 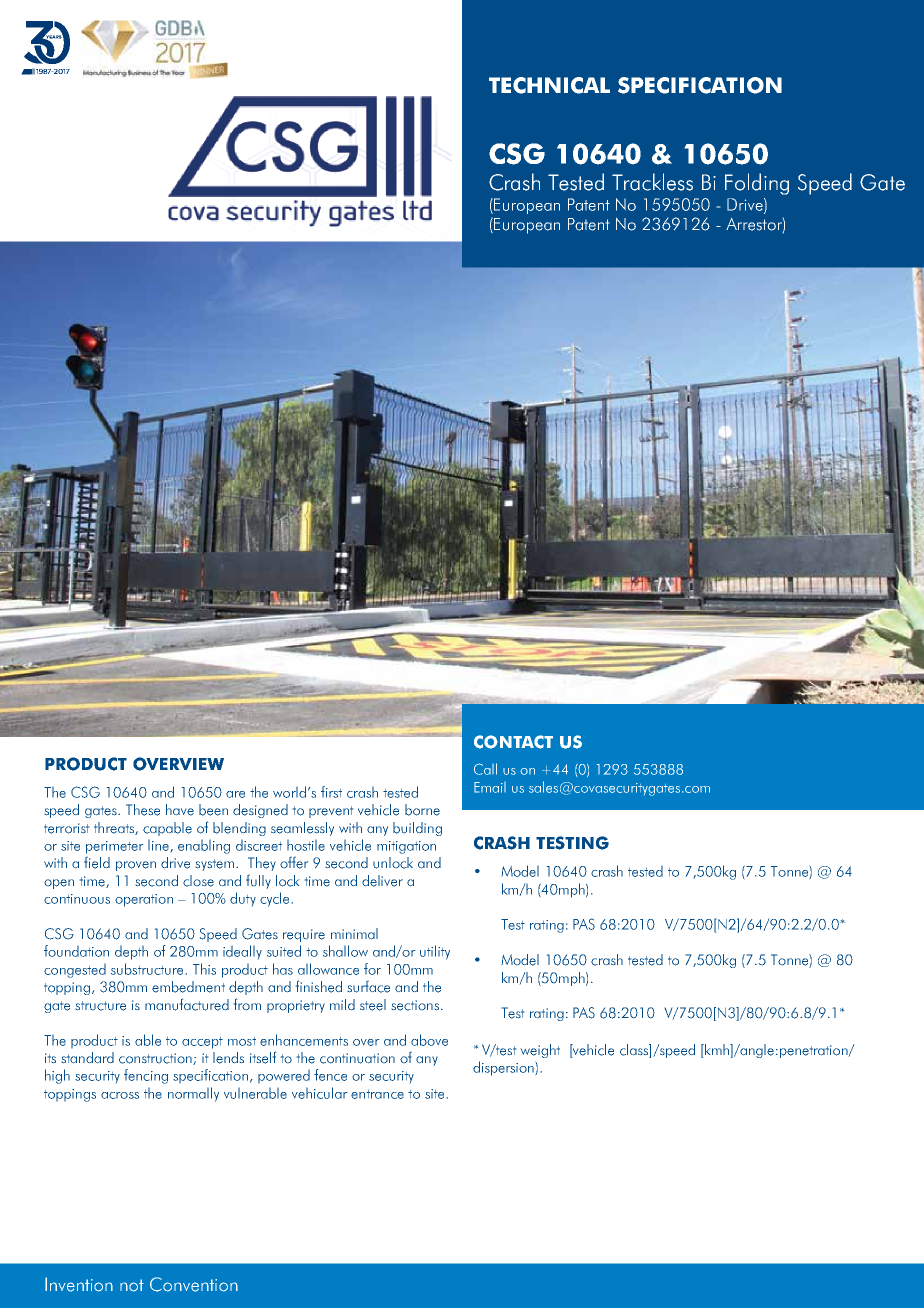 What do you see at coordinates (377, 1094) in the screenshot?
I see `entrance` at bounding box center [377, 1094].
